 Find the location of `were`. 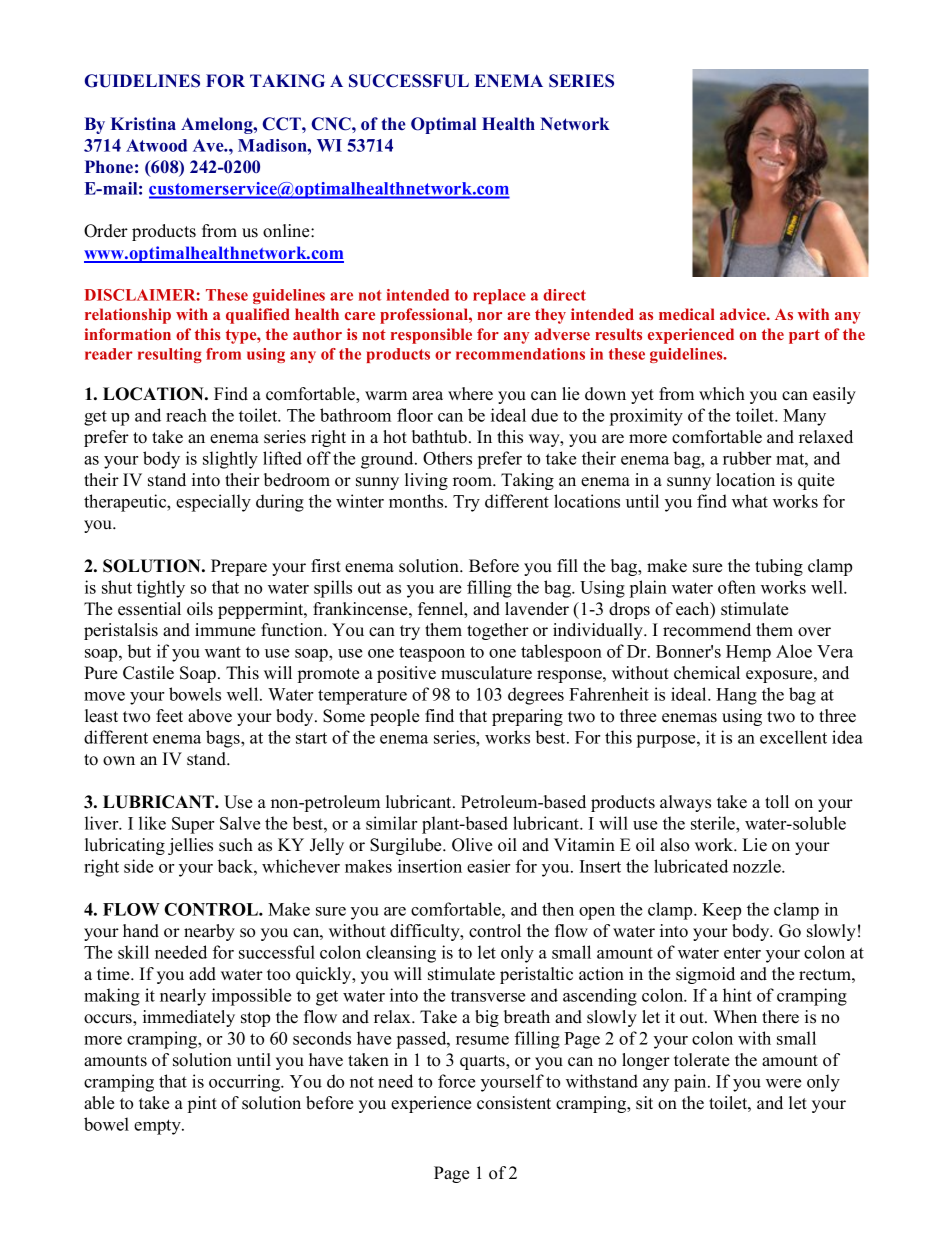

were is located at coordinates (783, 1083).
